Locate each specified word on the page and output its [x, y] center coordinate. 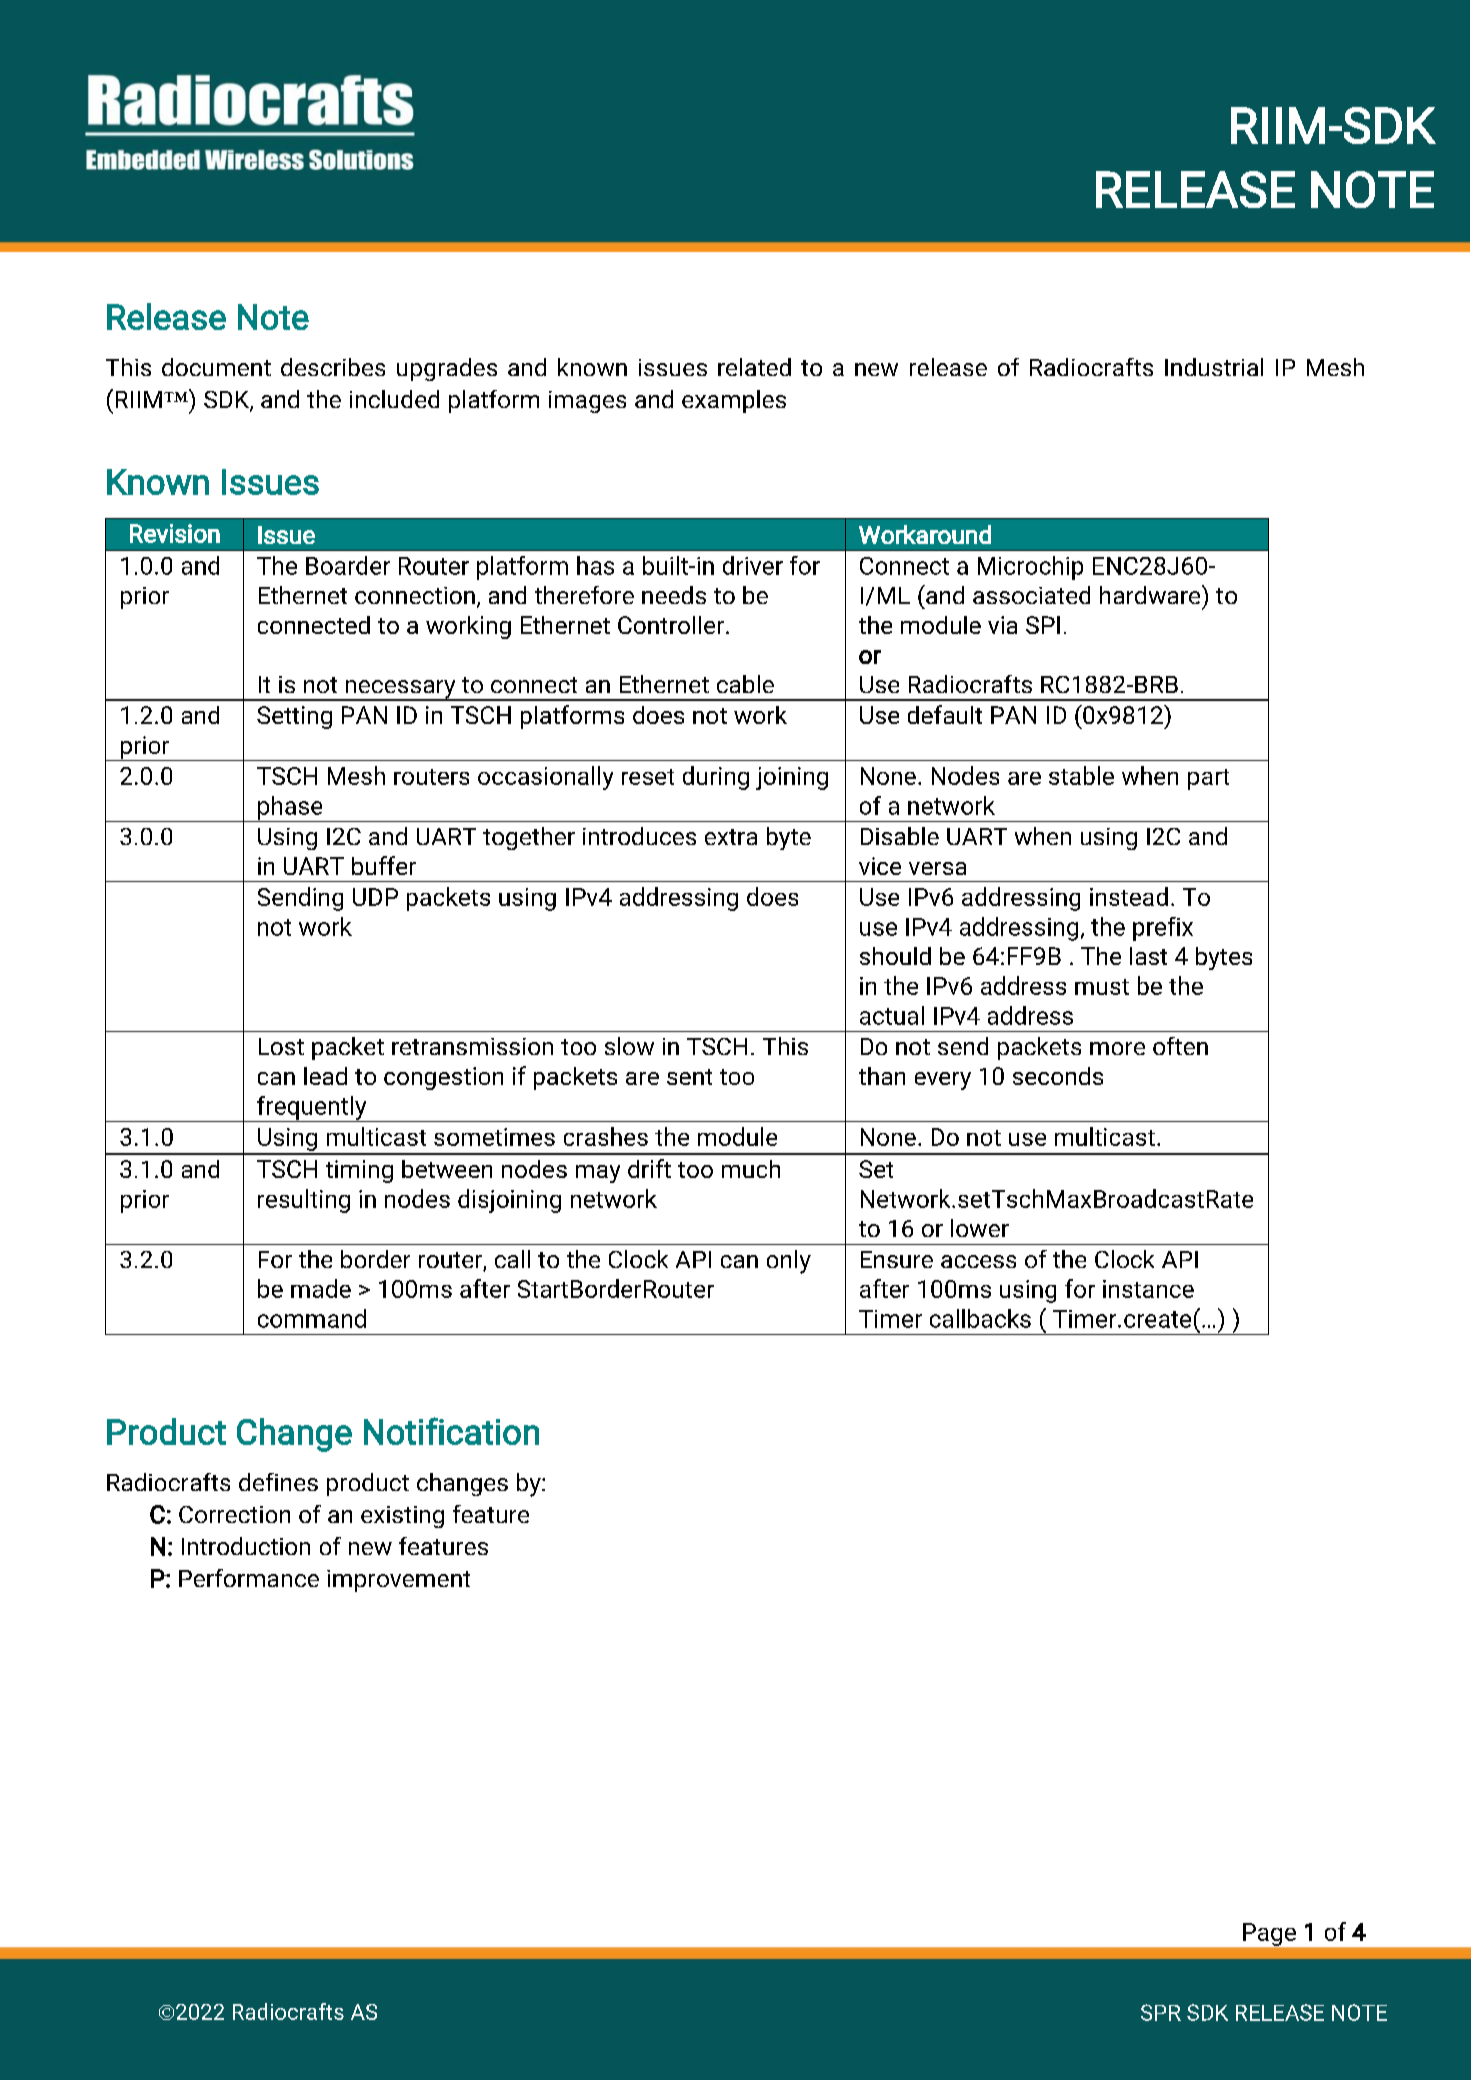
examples [734, 401]
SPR [1161, 2012]
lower [980, 1228]
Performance [249, 1578]
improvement [398, 1581]
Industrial [1214, 367]
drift [649, 1168]
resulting [304, 1201]
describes [333, 367]
